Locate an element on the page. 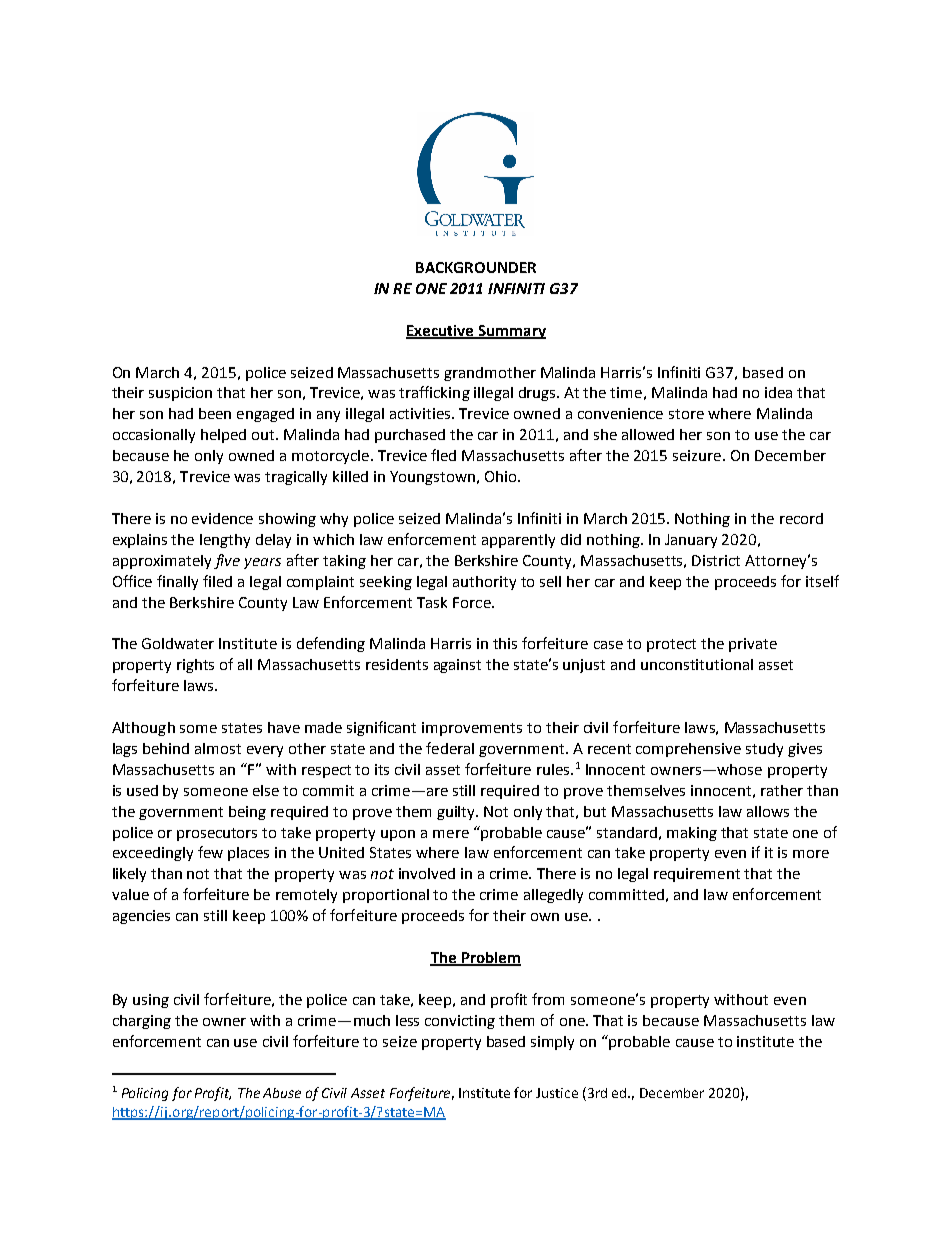  suspicion is located at coordinates (180, 394).
